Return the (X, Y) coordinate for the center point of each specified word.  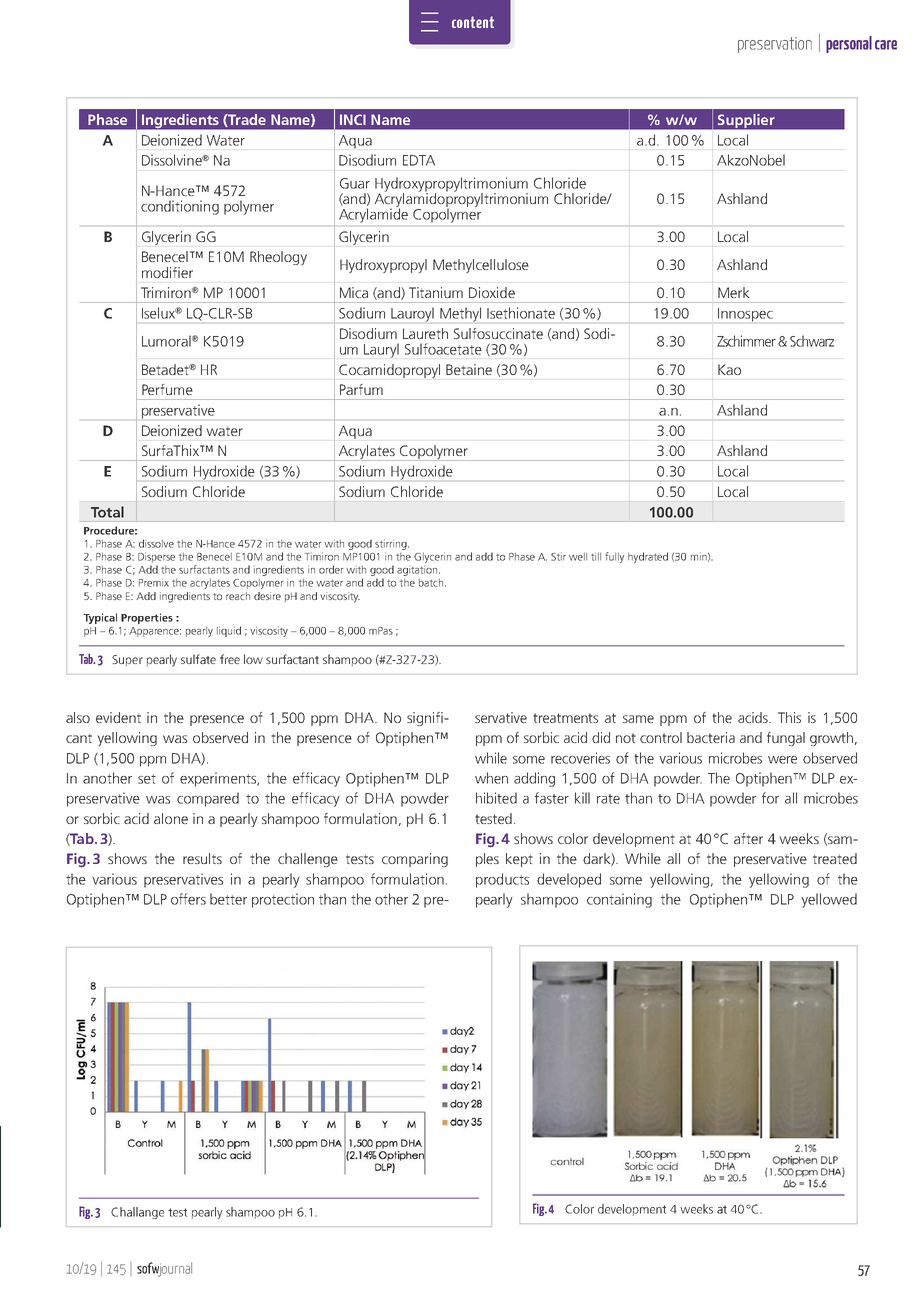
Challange (137, 1213)
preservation (775, 45)
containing (619, 900)
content (473, 22)
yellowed (829, 900)
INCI (353, 119)
